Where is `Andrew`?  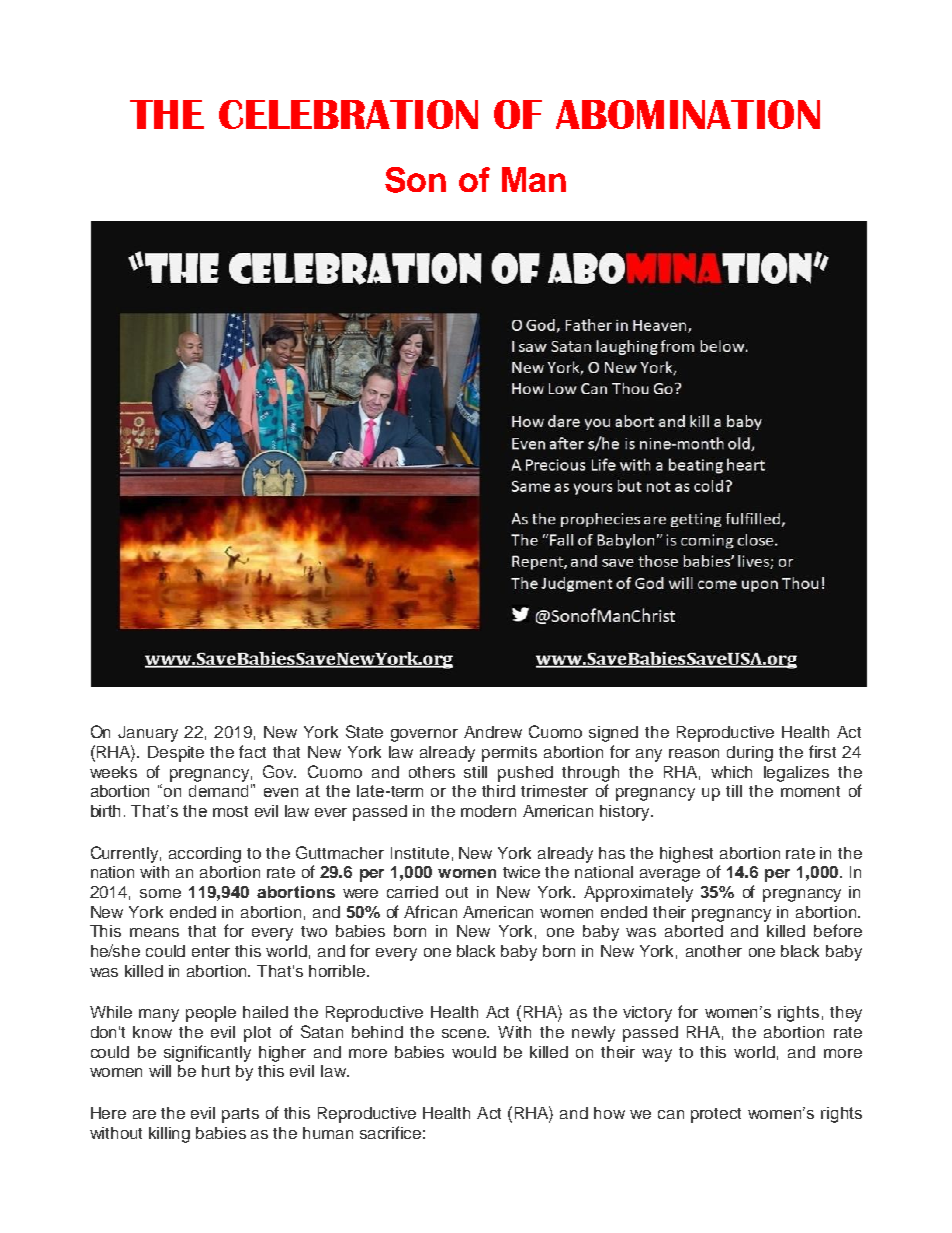
Andrew is located at coordinates (493, 732).
